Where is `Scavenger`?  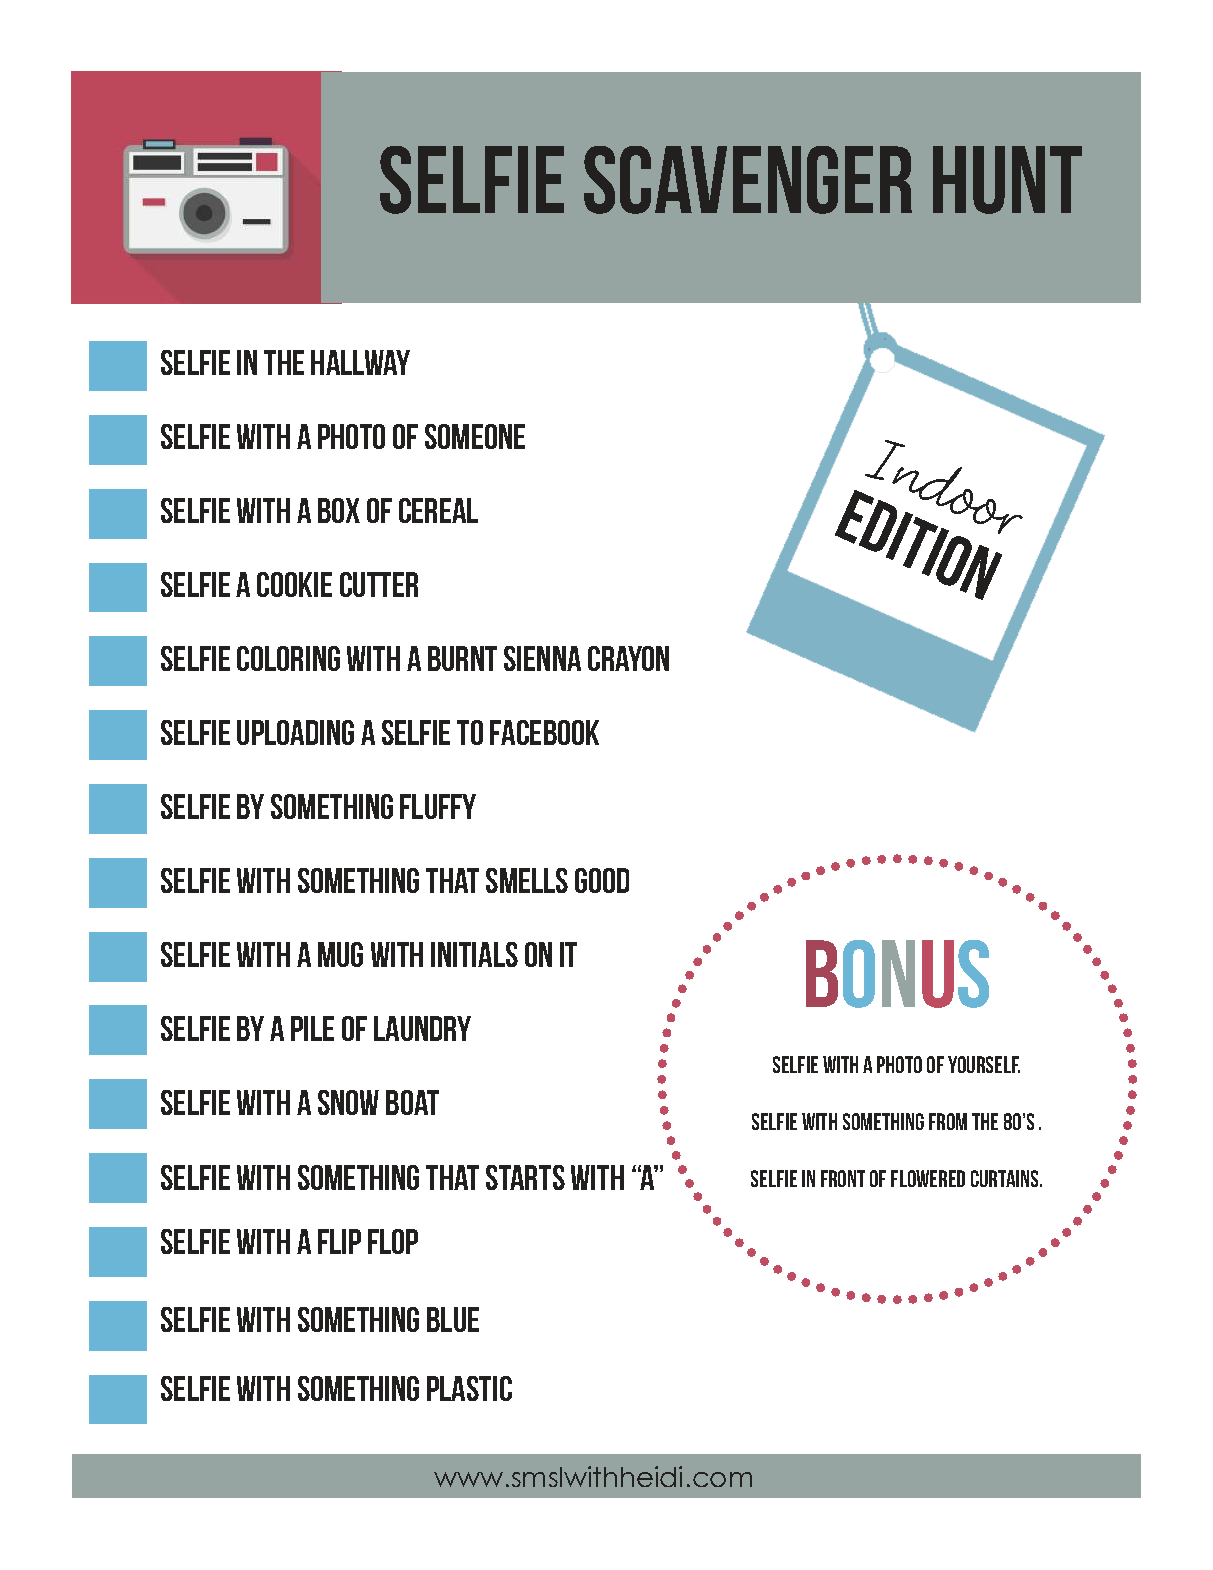
Scavenger is located at coordinates (748, 180).
